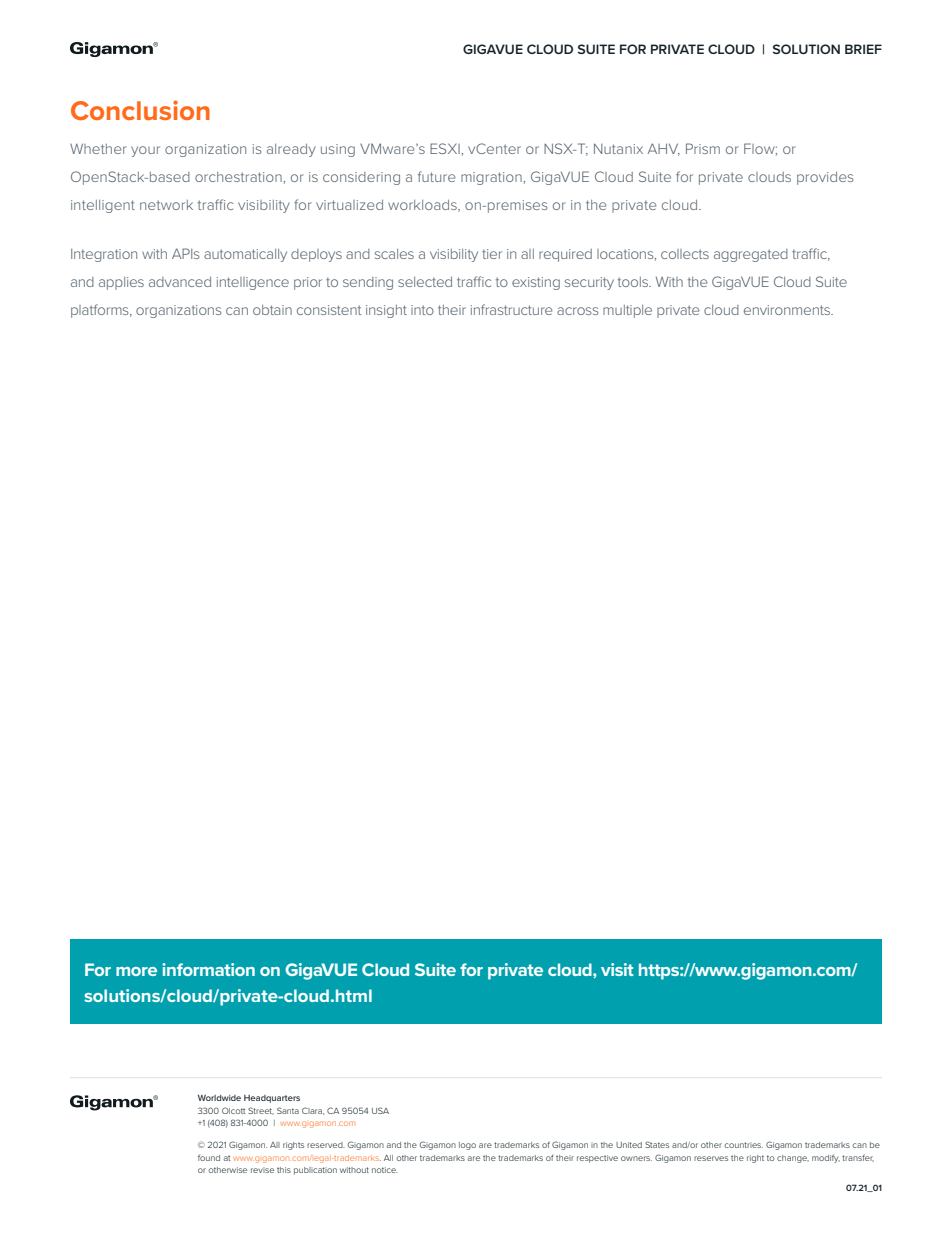 This document has width=952, height=1233. What do you see at coordinates (627, 311) in the document?
I see `multiple` at bounding box center [627, 311].
